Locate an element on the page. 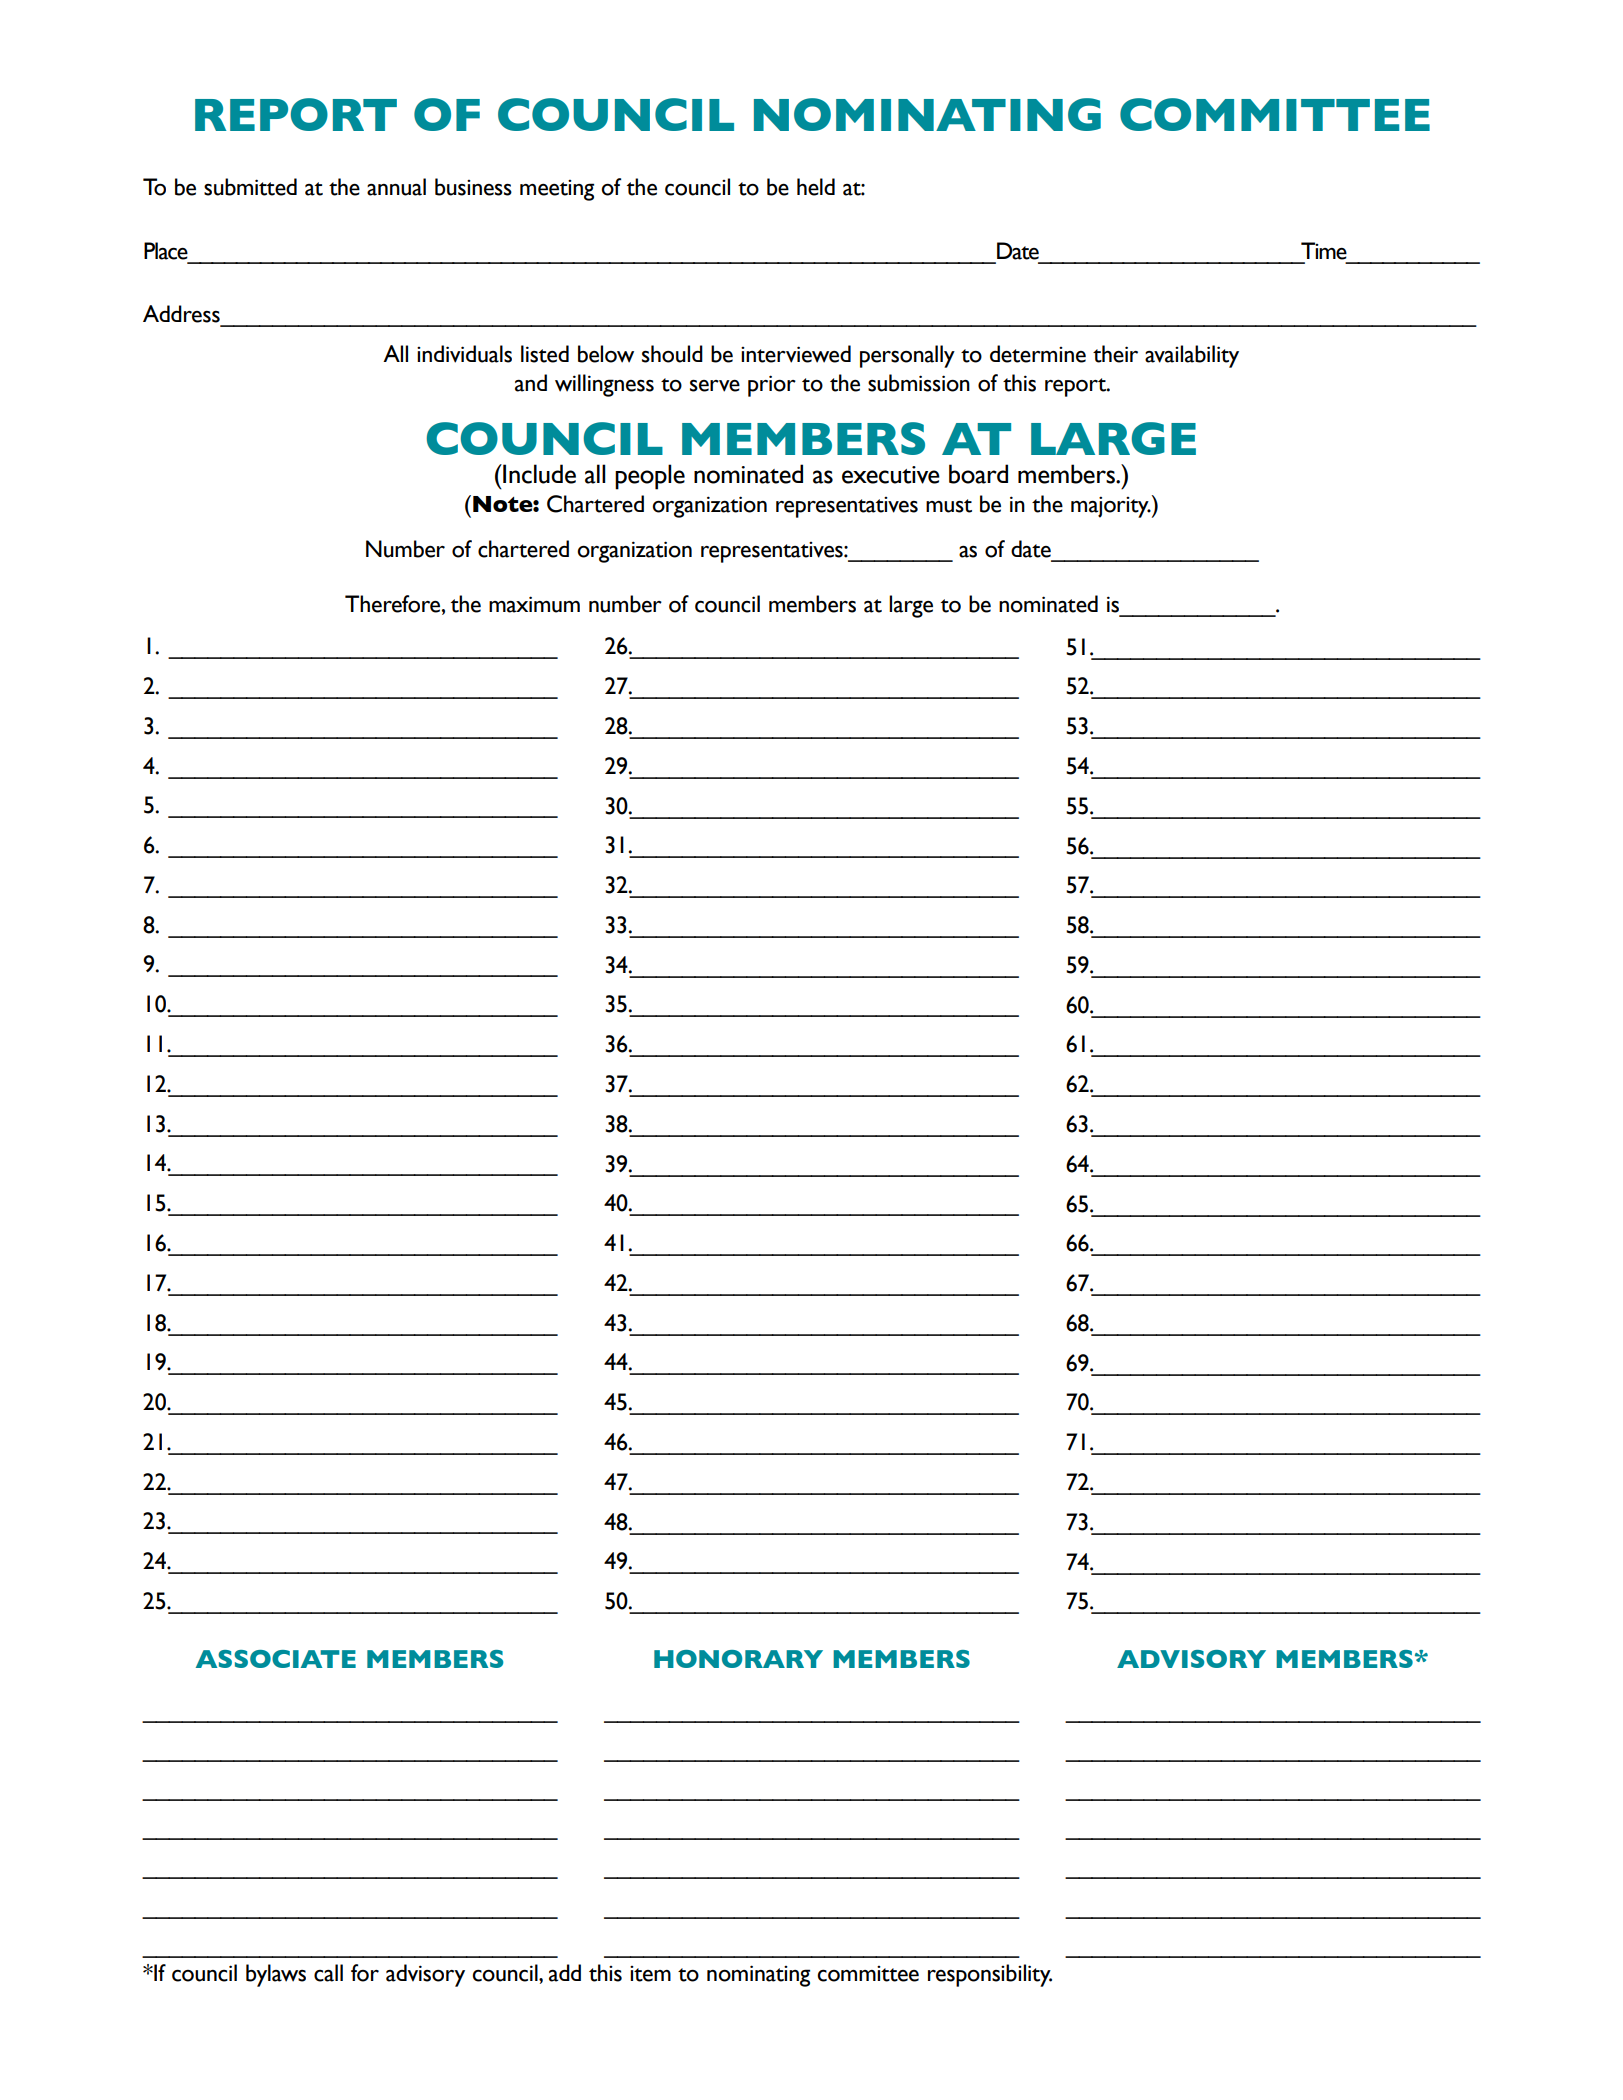 The image size is (1623, 2100). call is located at coordinates (328, 1973).
